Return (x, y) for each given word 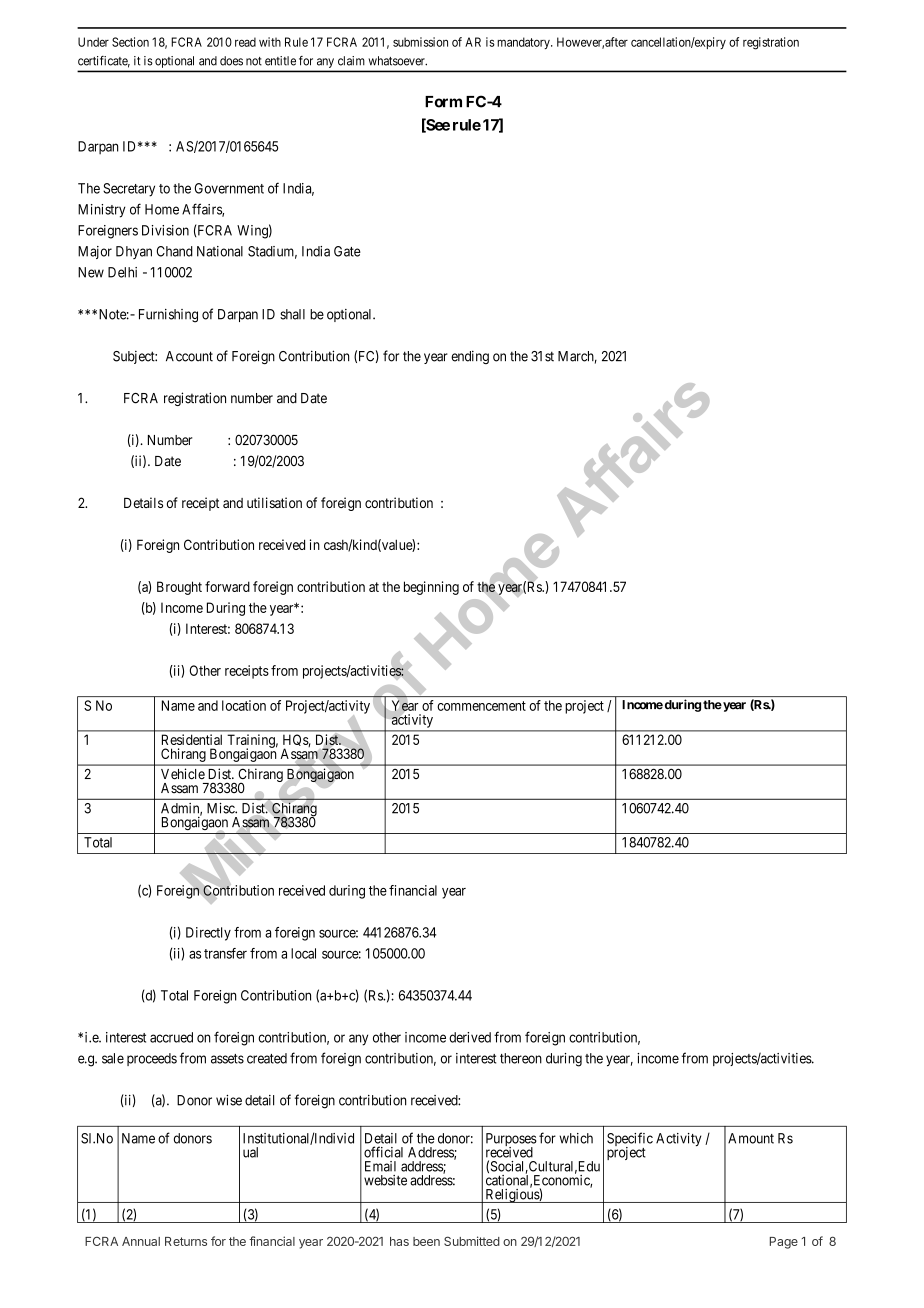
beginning (431, 588)
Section (130, 42)
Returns (186, 1241)
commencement (481, 706)
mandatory (524, 43)
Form (443, 102)
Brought (179, 588)
